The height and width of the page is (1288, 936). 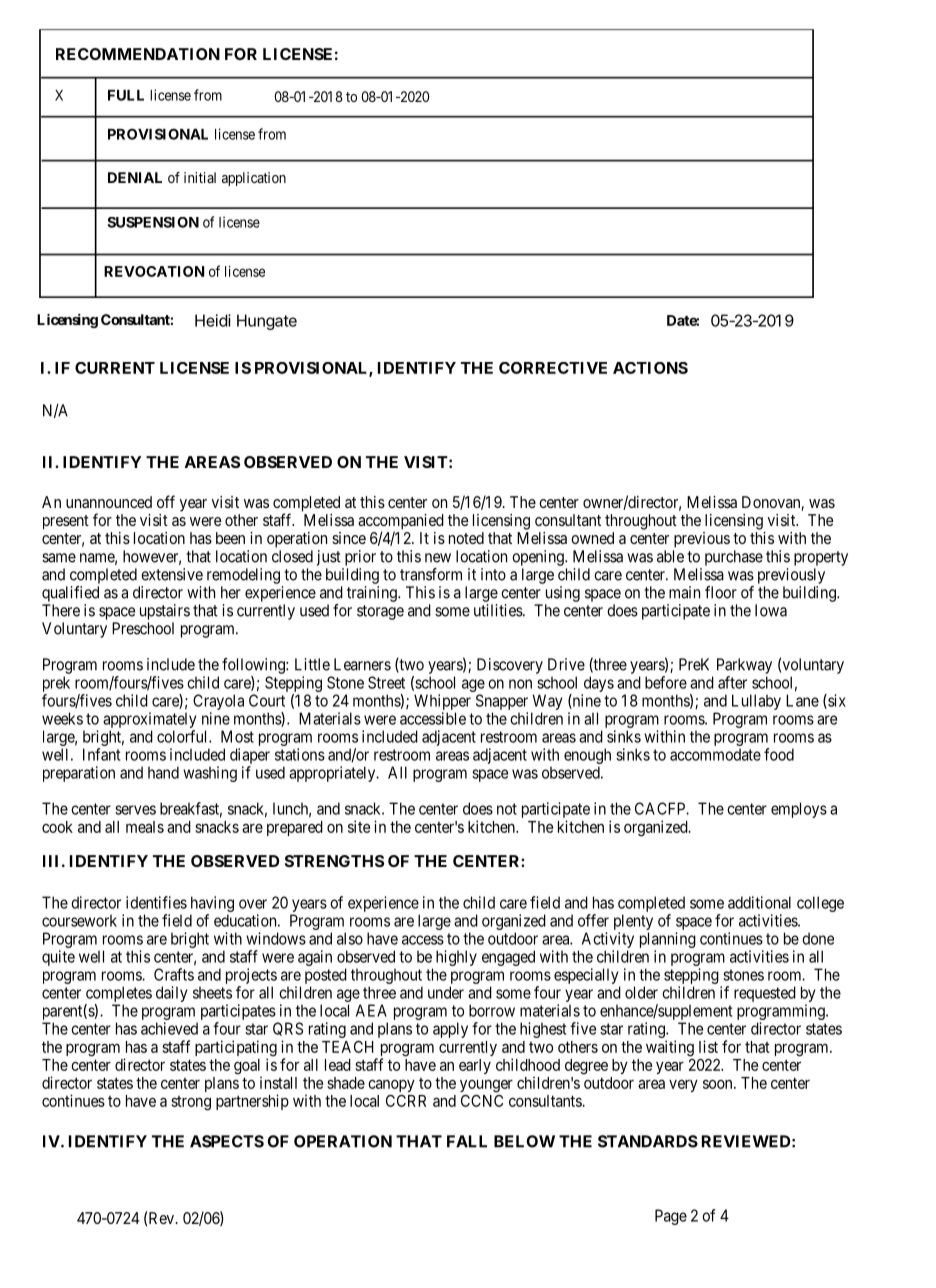 I want to click on upstairs, so click(x=165, y=612).
